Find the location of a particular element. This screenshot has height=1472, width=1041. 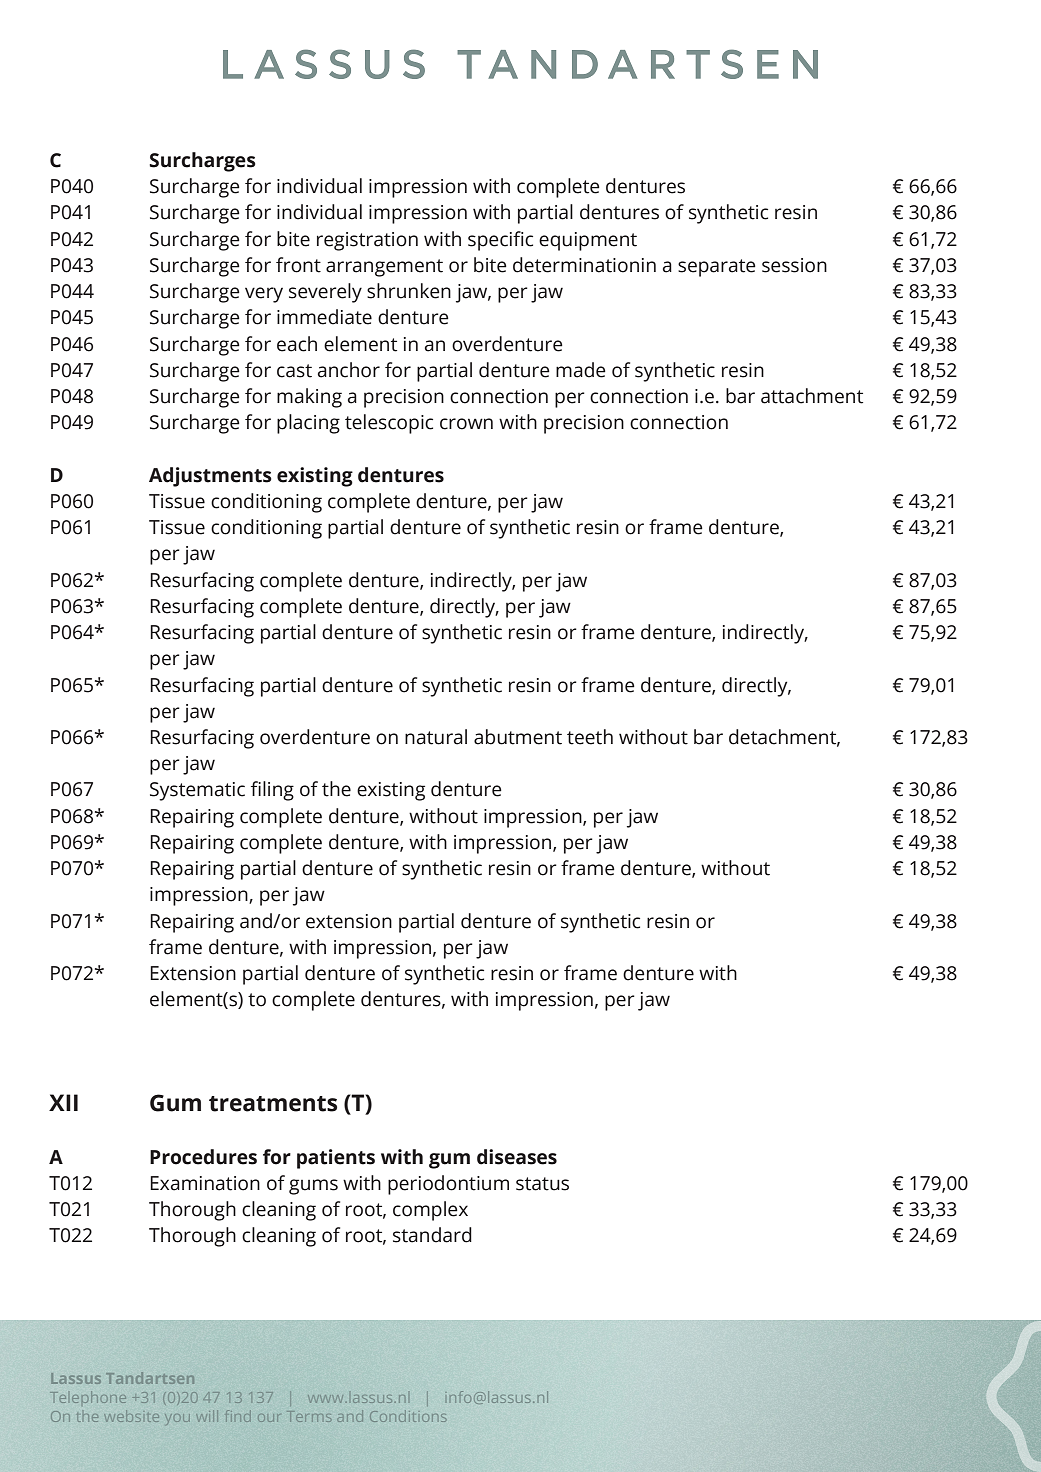

teeth is located at coordinates (590, 737).
